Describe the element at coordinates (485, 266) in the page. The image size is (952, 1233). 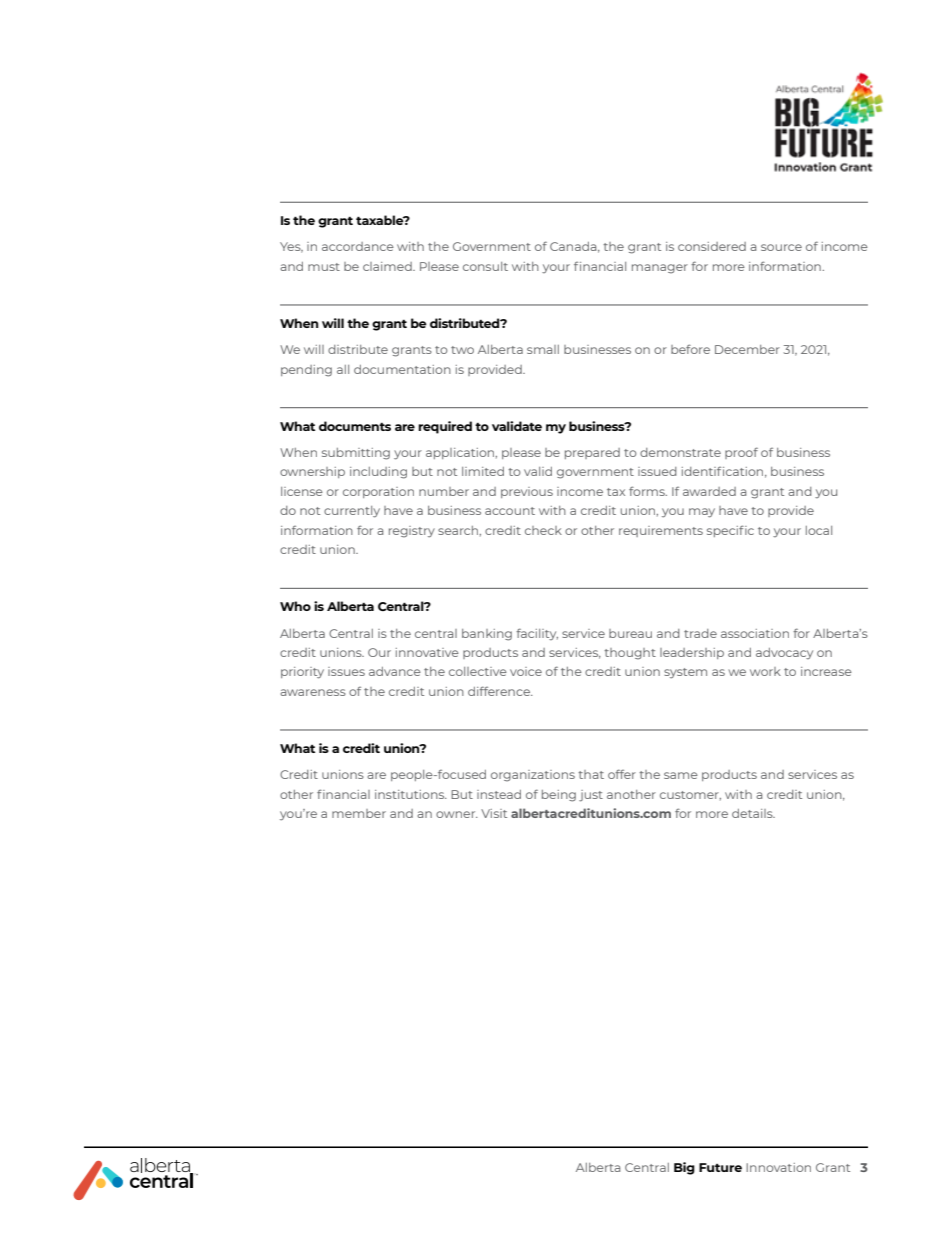
I see `consult` at that location.
